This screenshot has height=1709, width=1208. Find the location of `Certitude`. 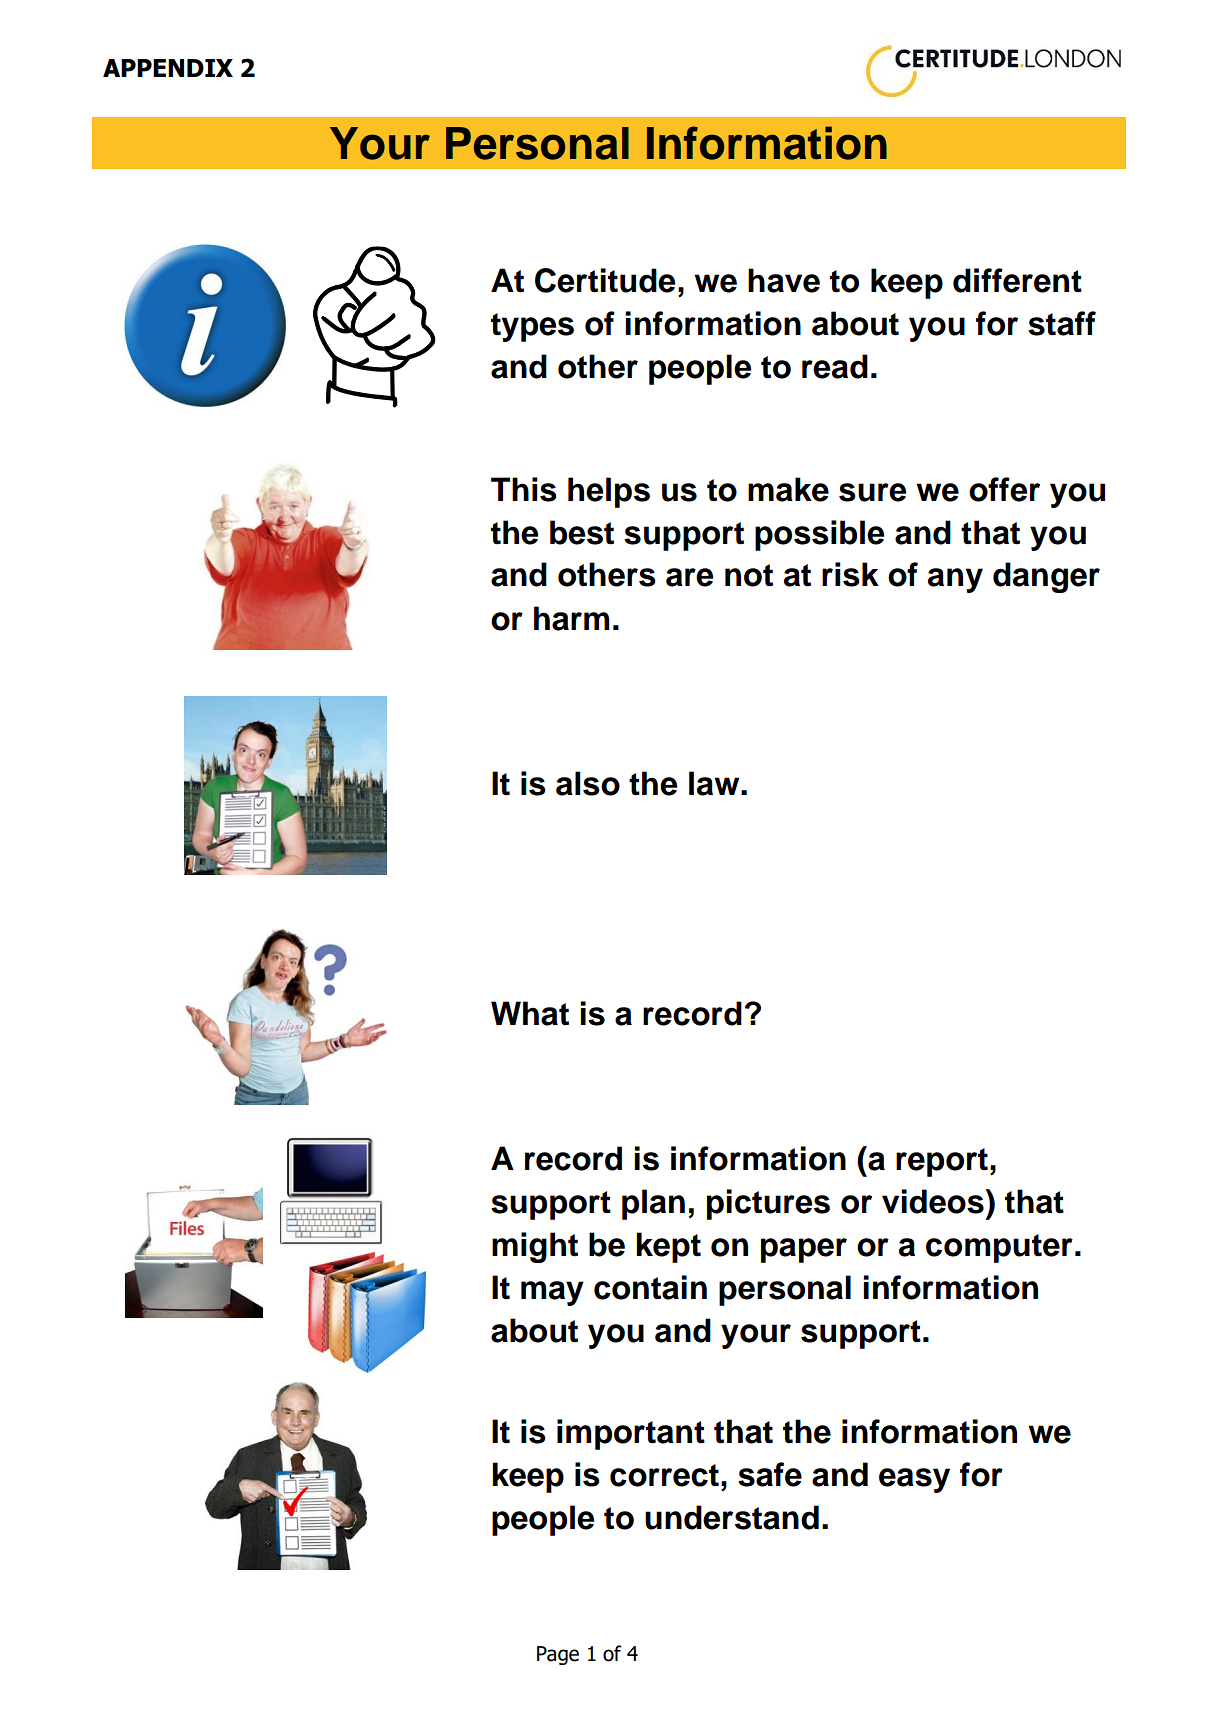

Certitude is located at coordinates (605, 280).
